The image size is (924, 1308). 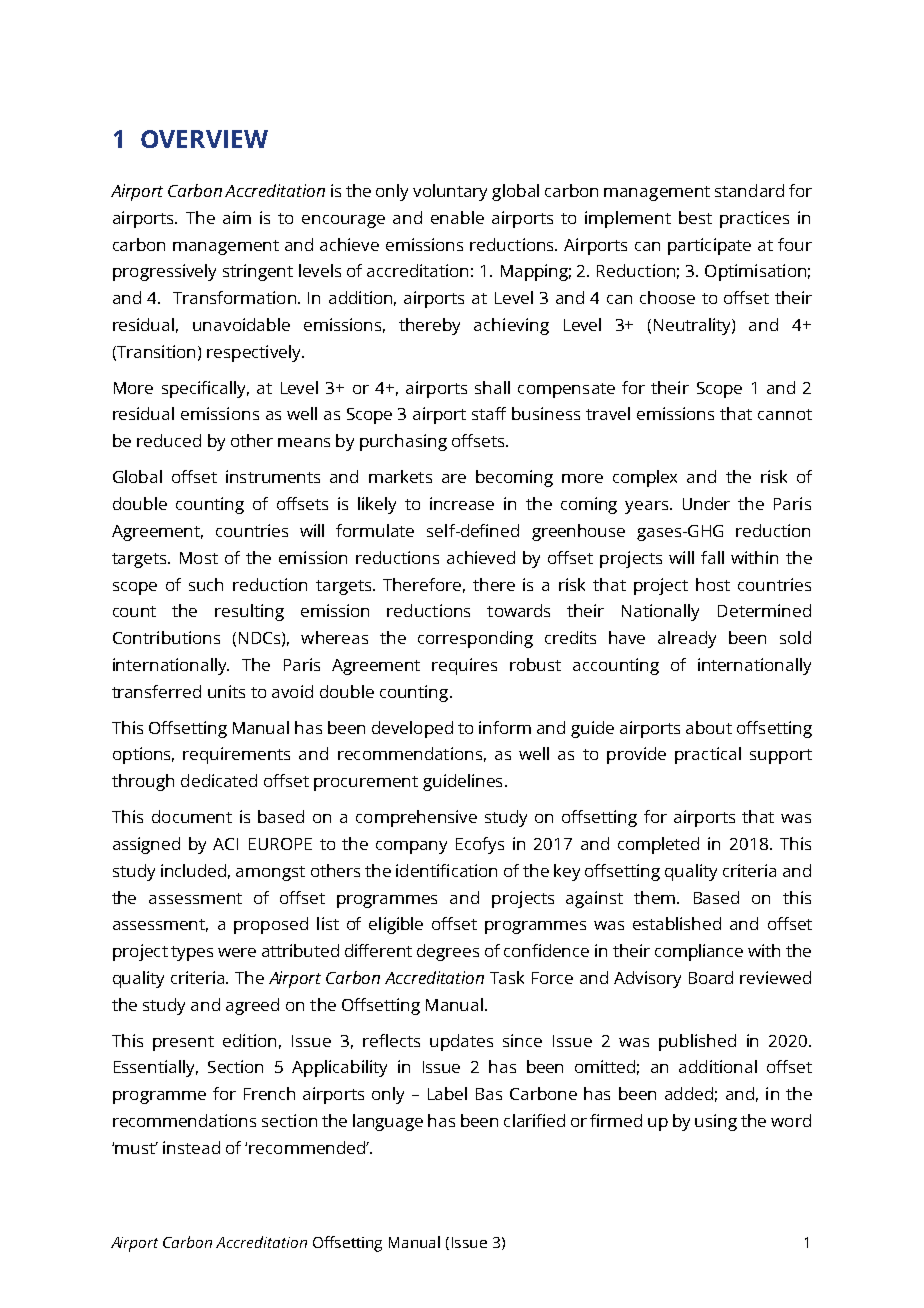 I want to click on Under, so click(x=706, y=503).
